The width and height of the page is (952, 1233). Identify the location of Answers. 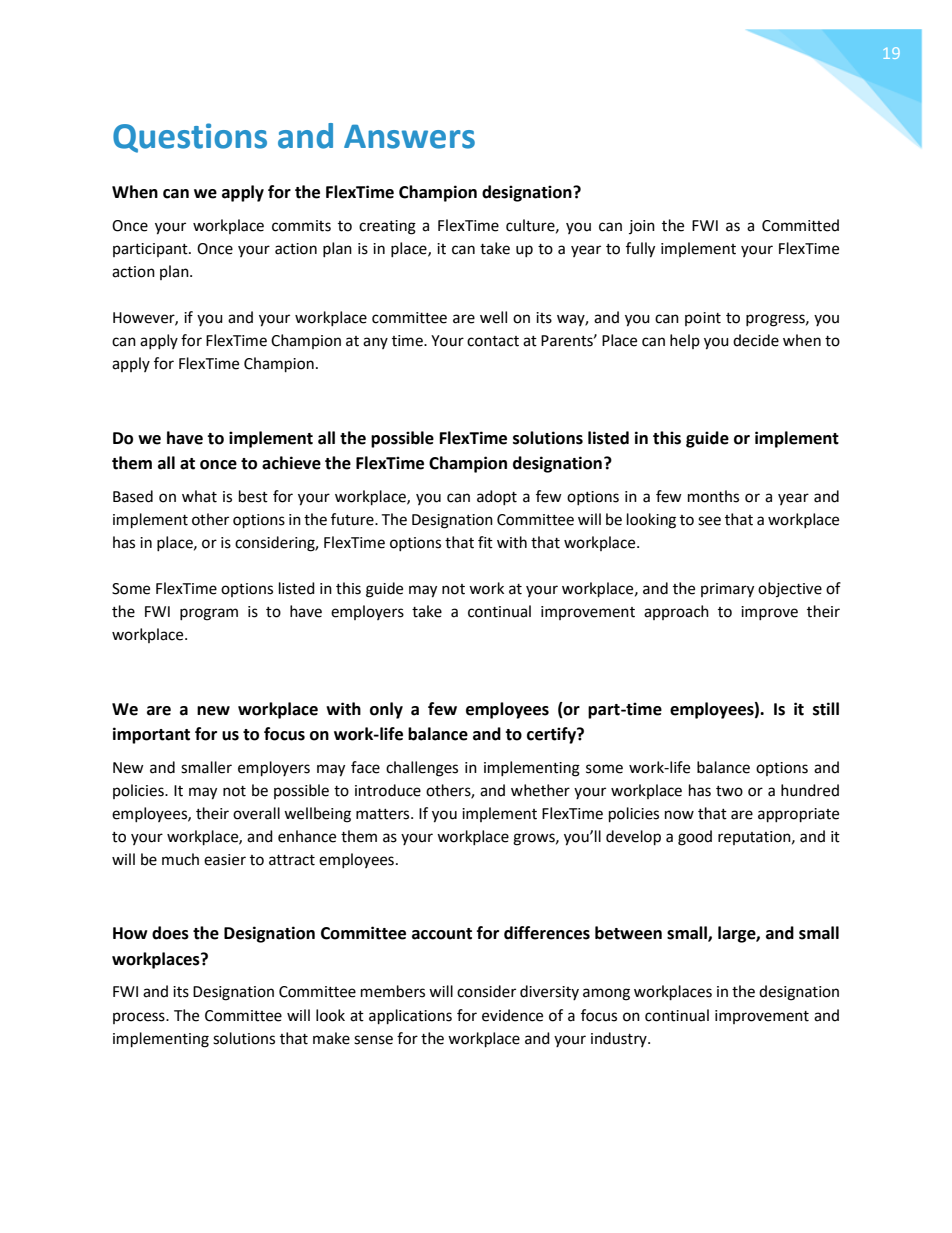
(409, 136).
